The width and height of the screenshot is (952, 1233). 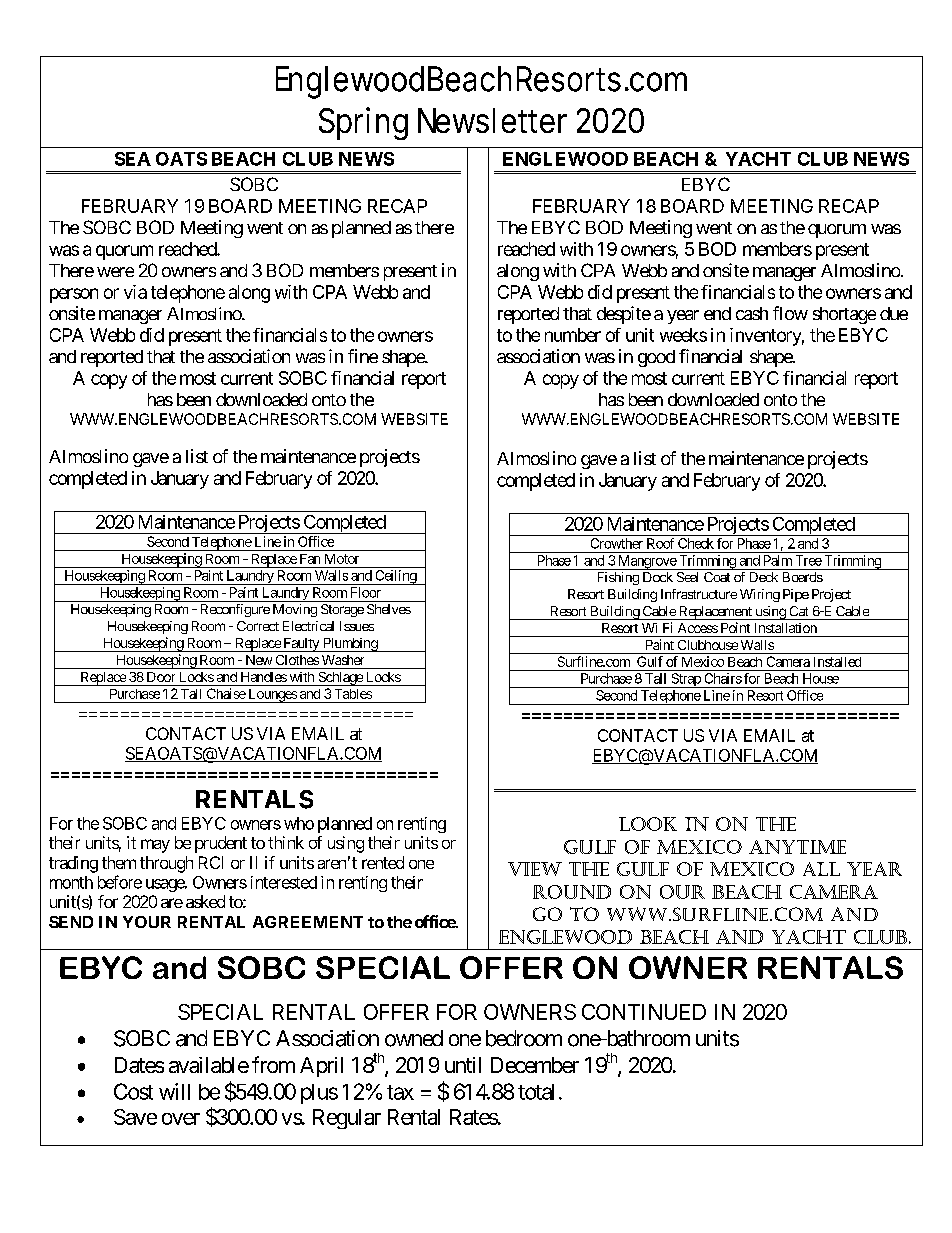 I want to click on Pipe, so click(x=796, y=595).
